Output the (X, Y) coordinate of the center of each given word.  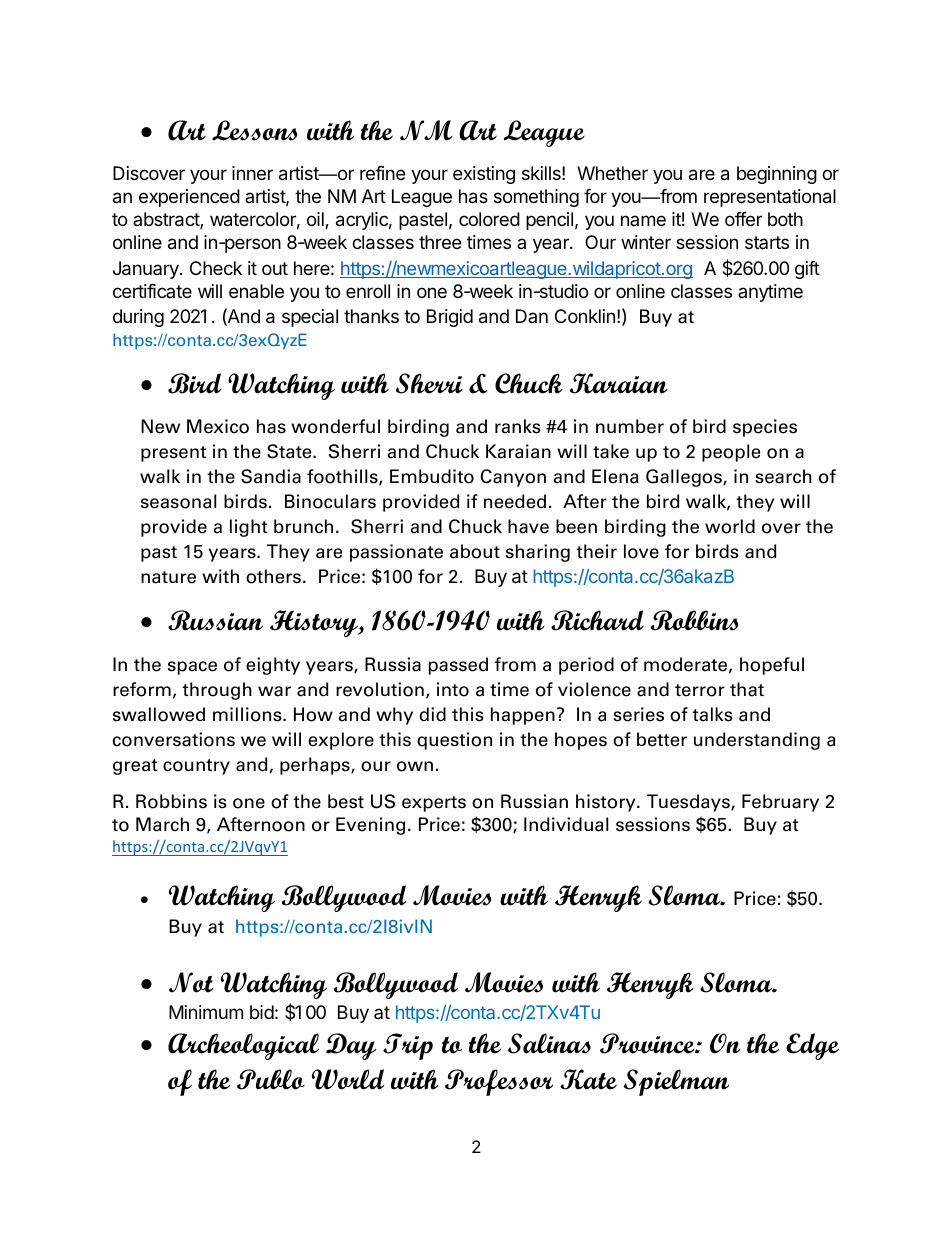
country (196, 767)
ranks (518, 426)
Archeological (243, 1046)
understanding (757, 741)
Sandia (271, 476)
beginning (777, 175)
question (454, 741)
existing (484, 175)
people (731, 453)
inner (252, 173)
